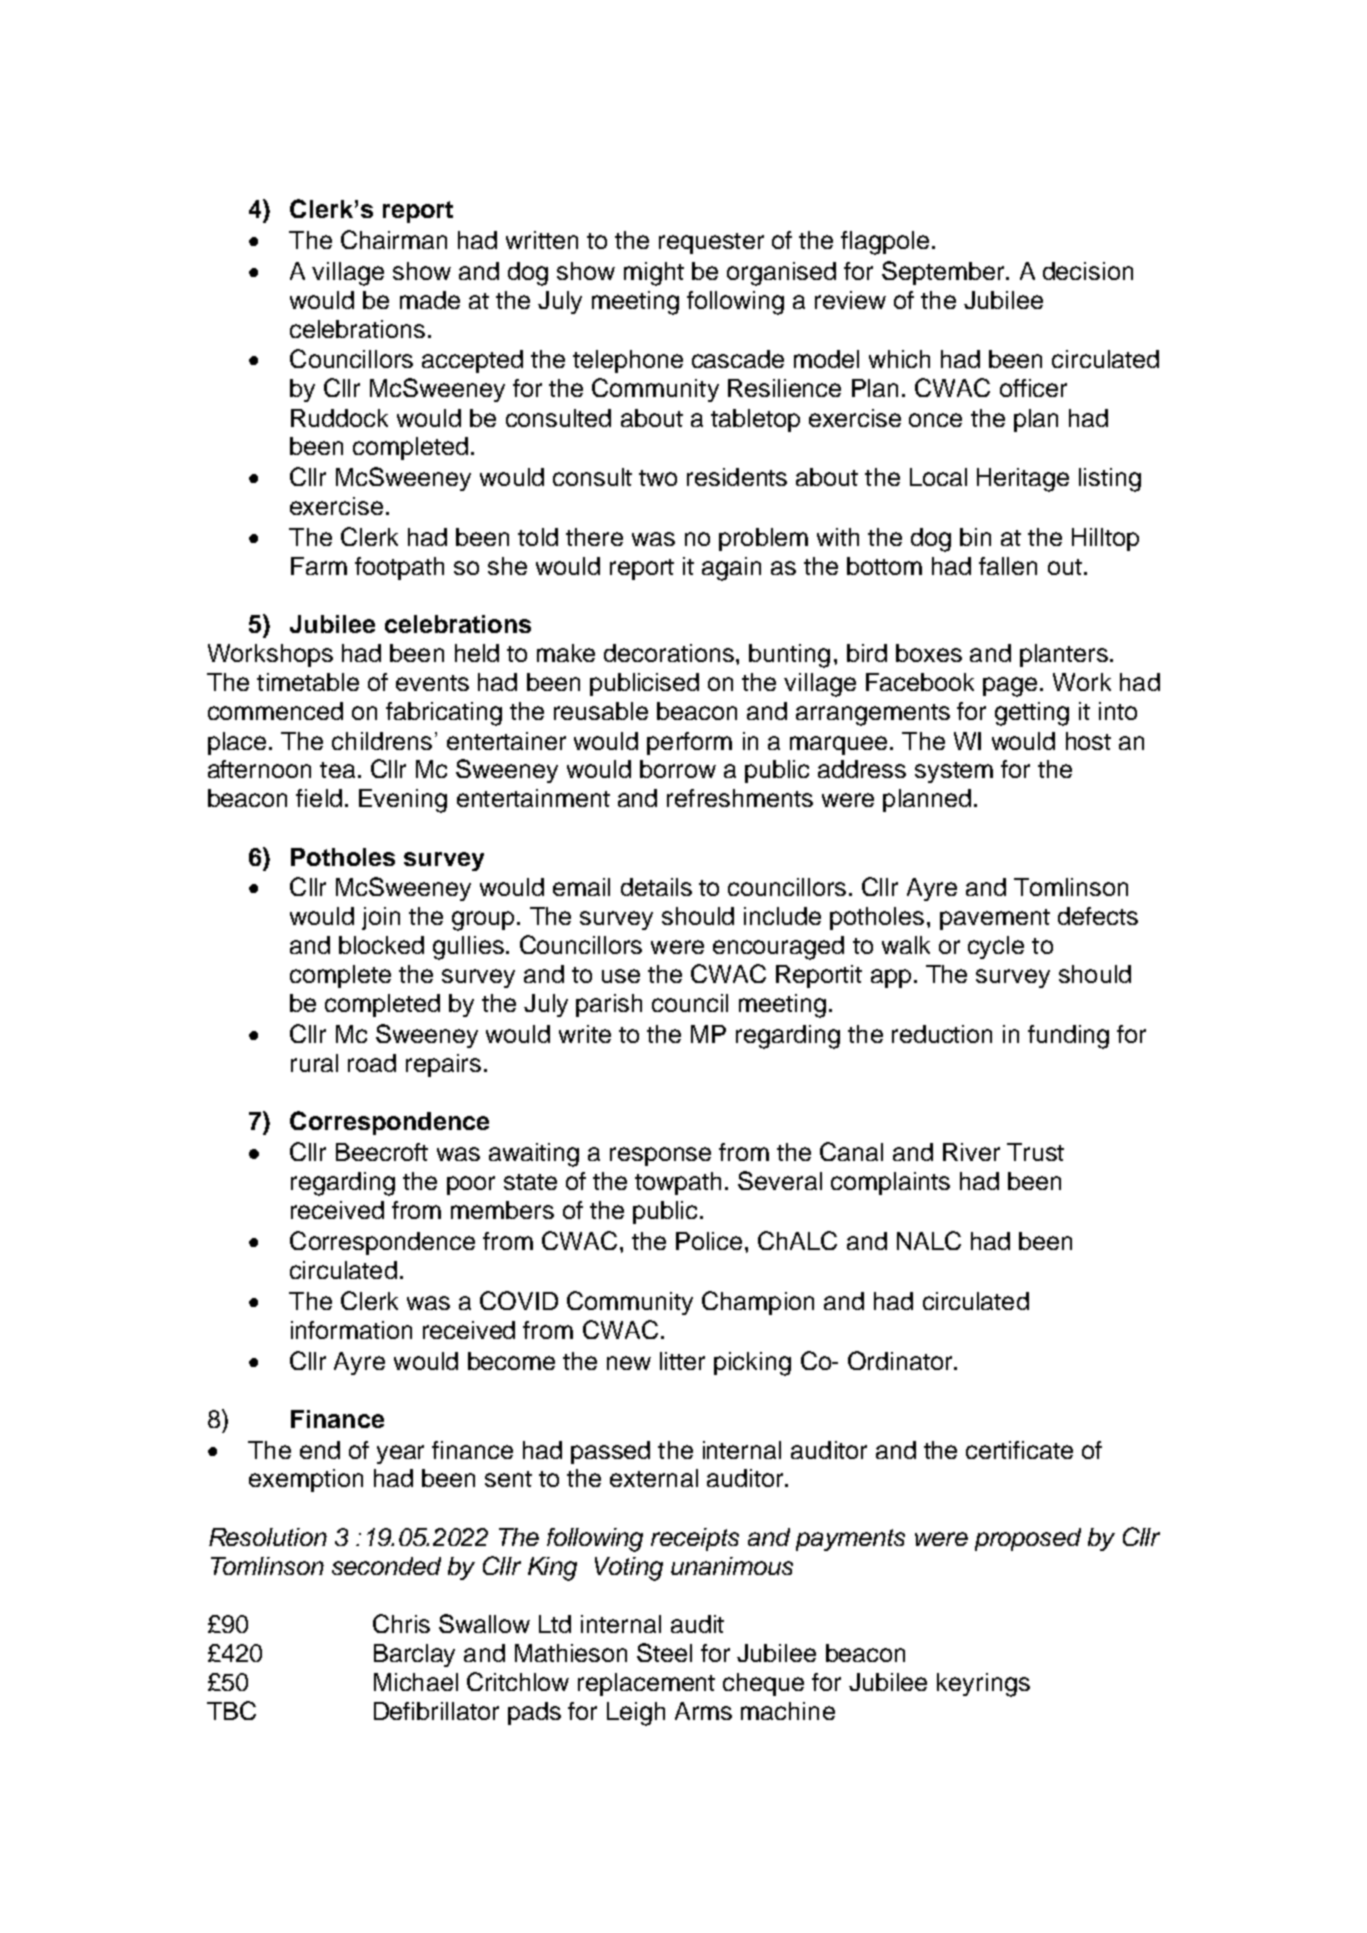 The image size is (1367, 1933). I want to click on end, so click(320, 1450).
